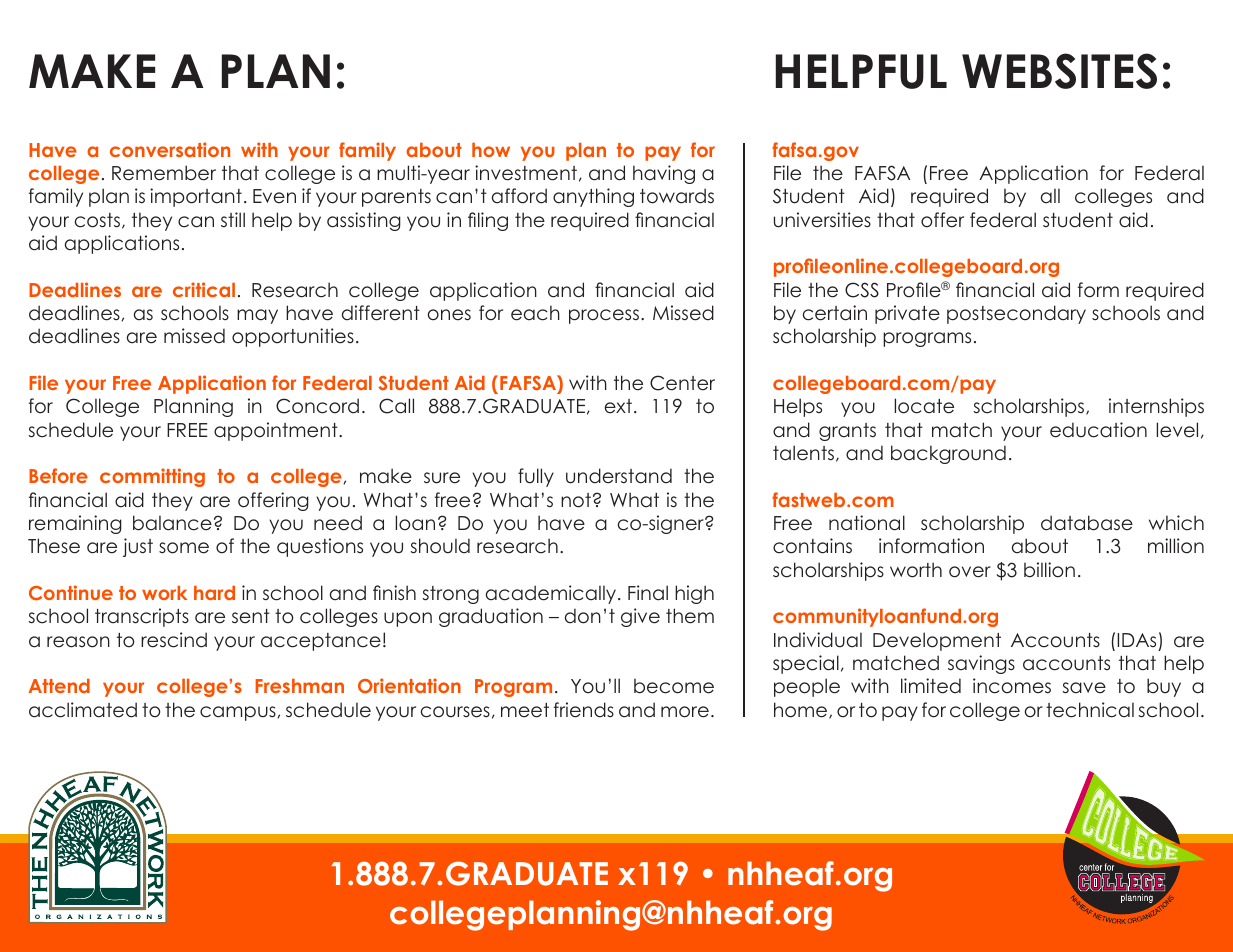  What do you see at coordinates (822, 220) in the page?
I see `universities` at bounding box center [822, 220].
